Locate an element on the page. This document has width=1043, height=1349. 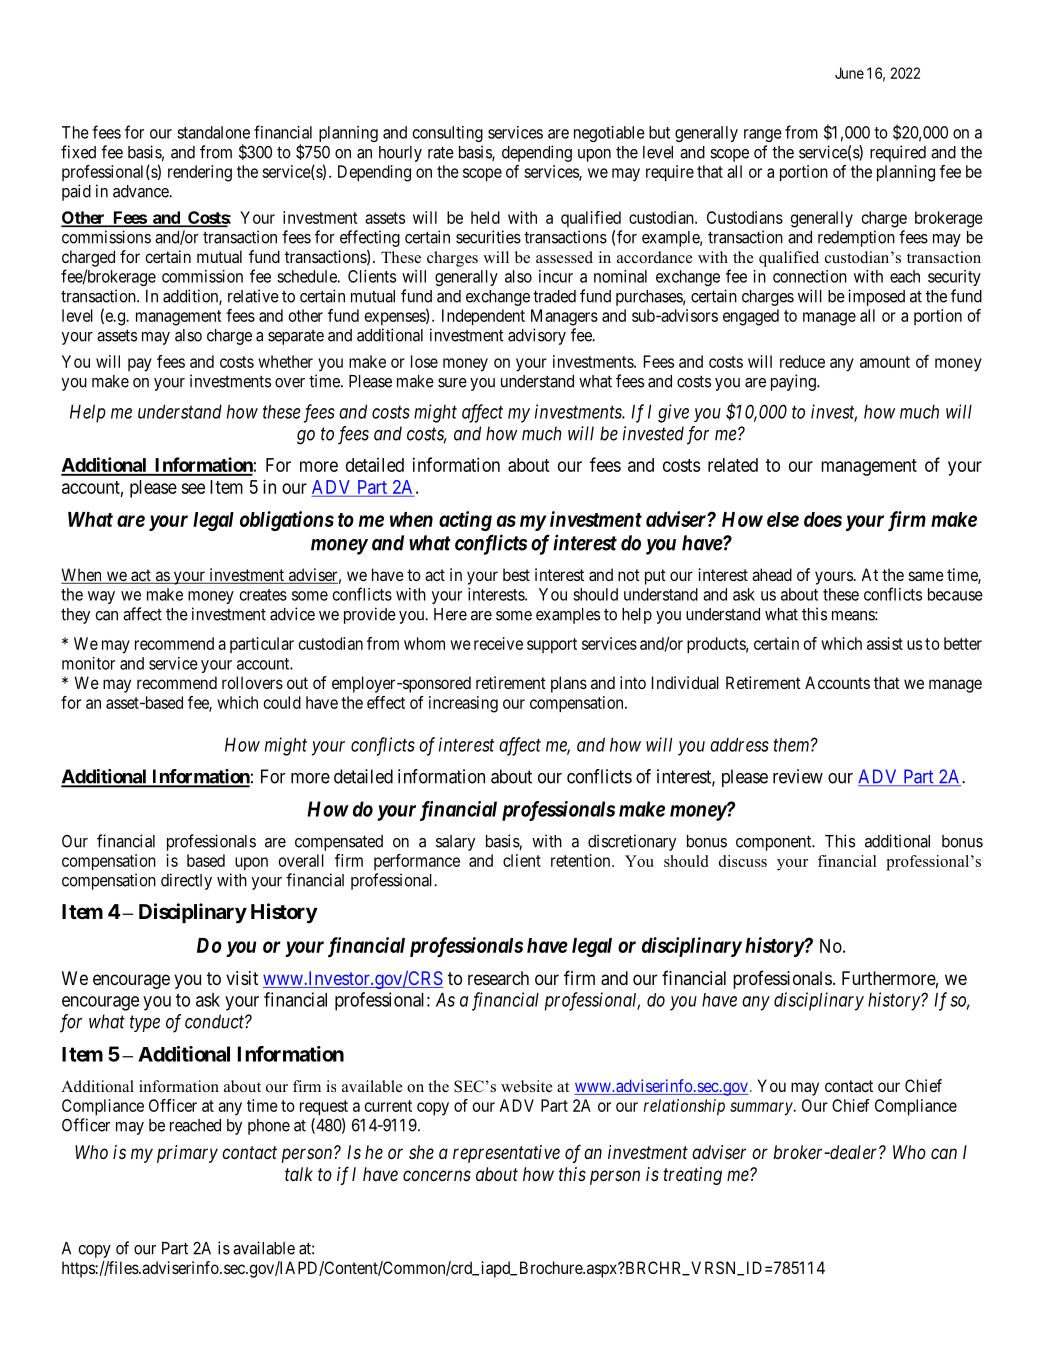
consulting is located at coordinates (448, 134).
